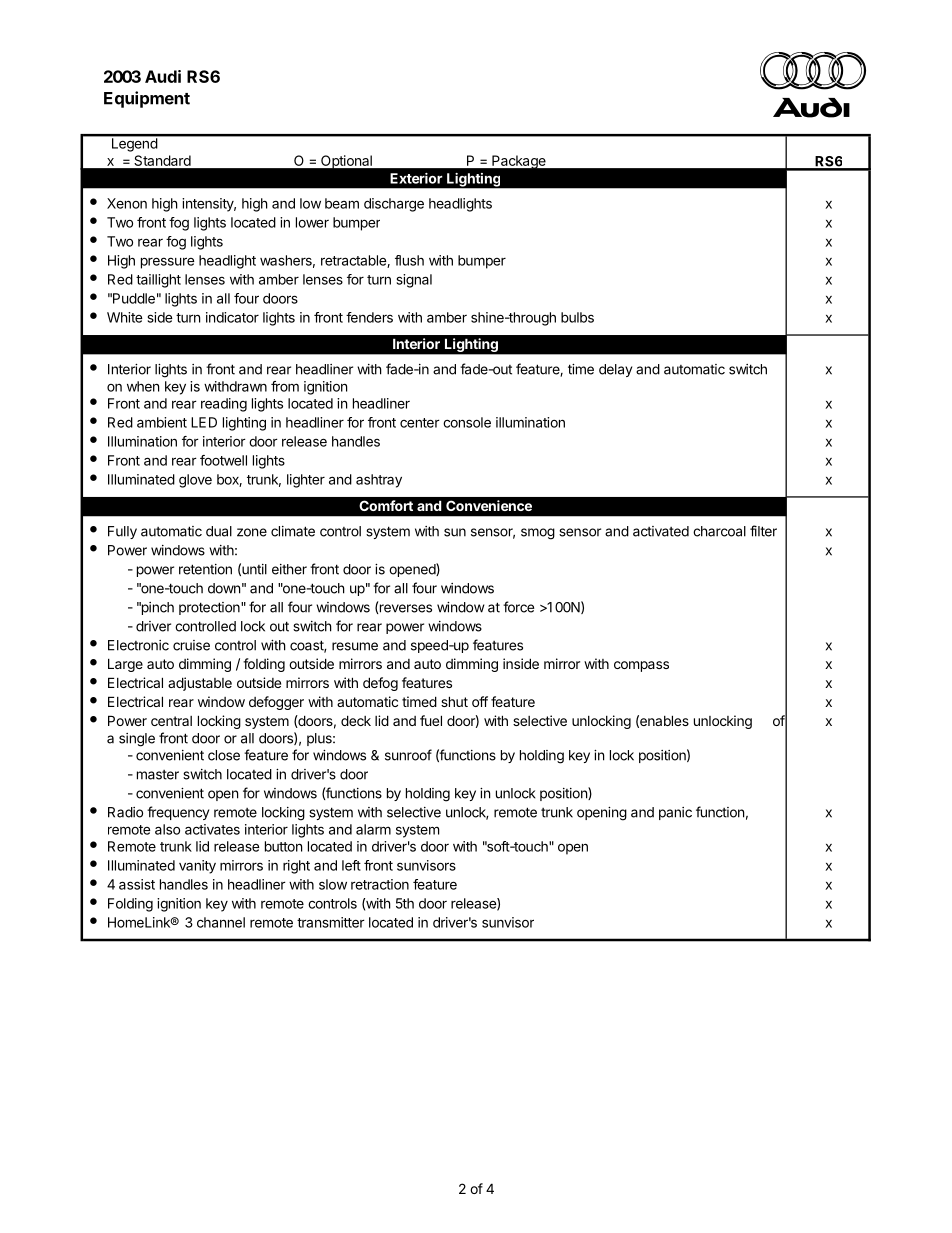 This screenshot has width=952, height=1233. What do you see at coordinates (394, 205) in the screenshot?
I see `discharge` at bounding box center [394, 205].
